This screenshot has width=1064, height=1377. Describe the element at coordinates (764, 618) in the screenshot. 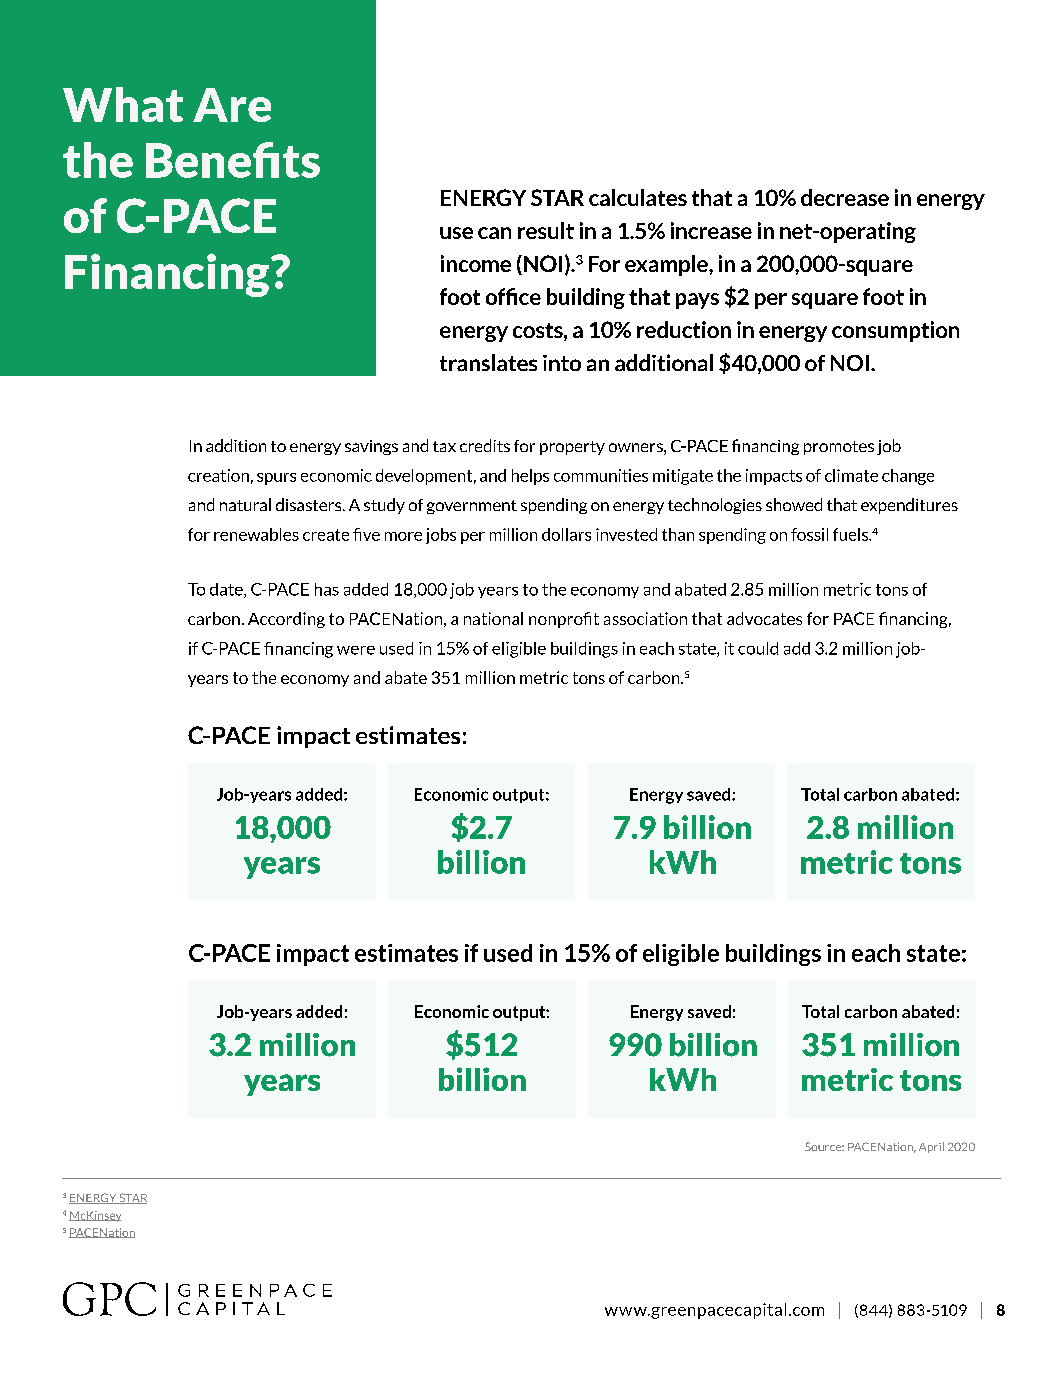

I see `advocates` at that location.
